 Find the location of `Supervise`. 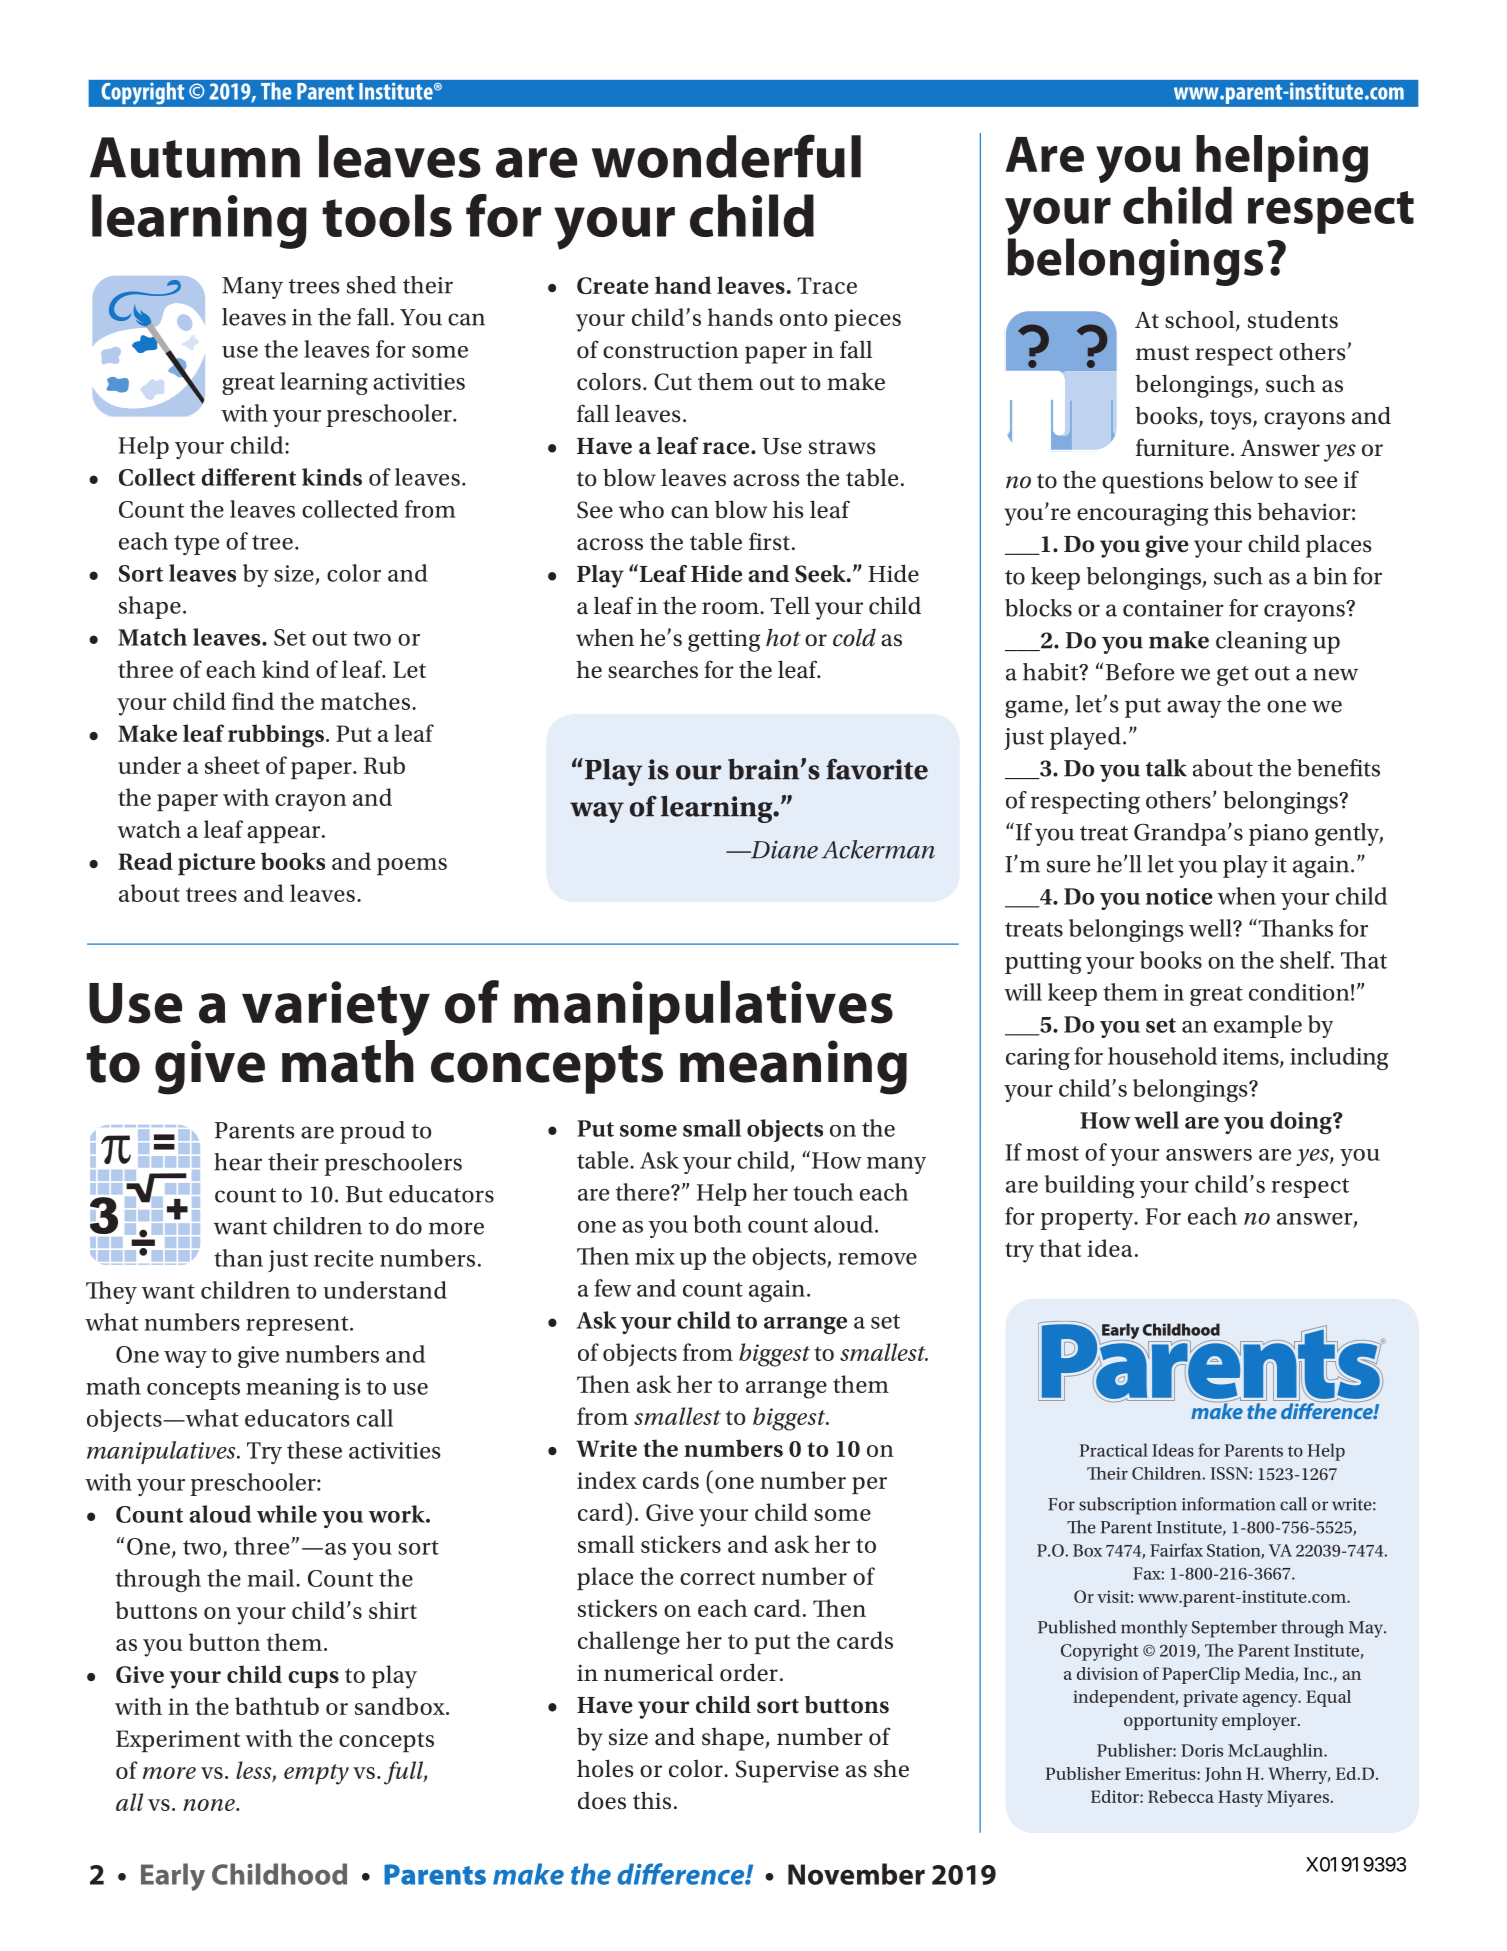

Supervise is located at coordinates (787, 1771).
